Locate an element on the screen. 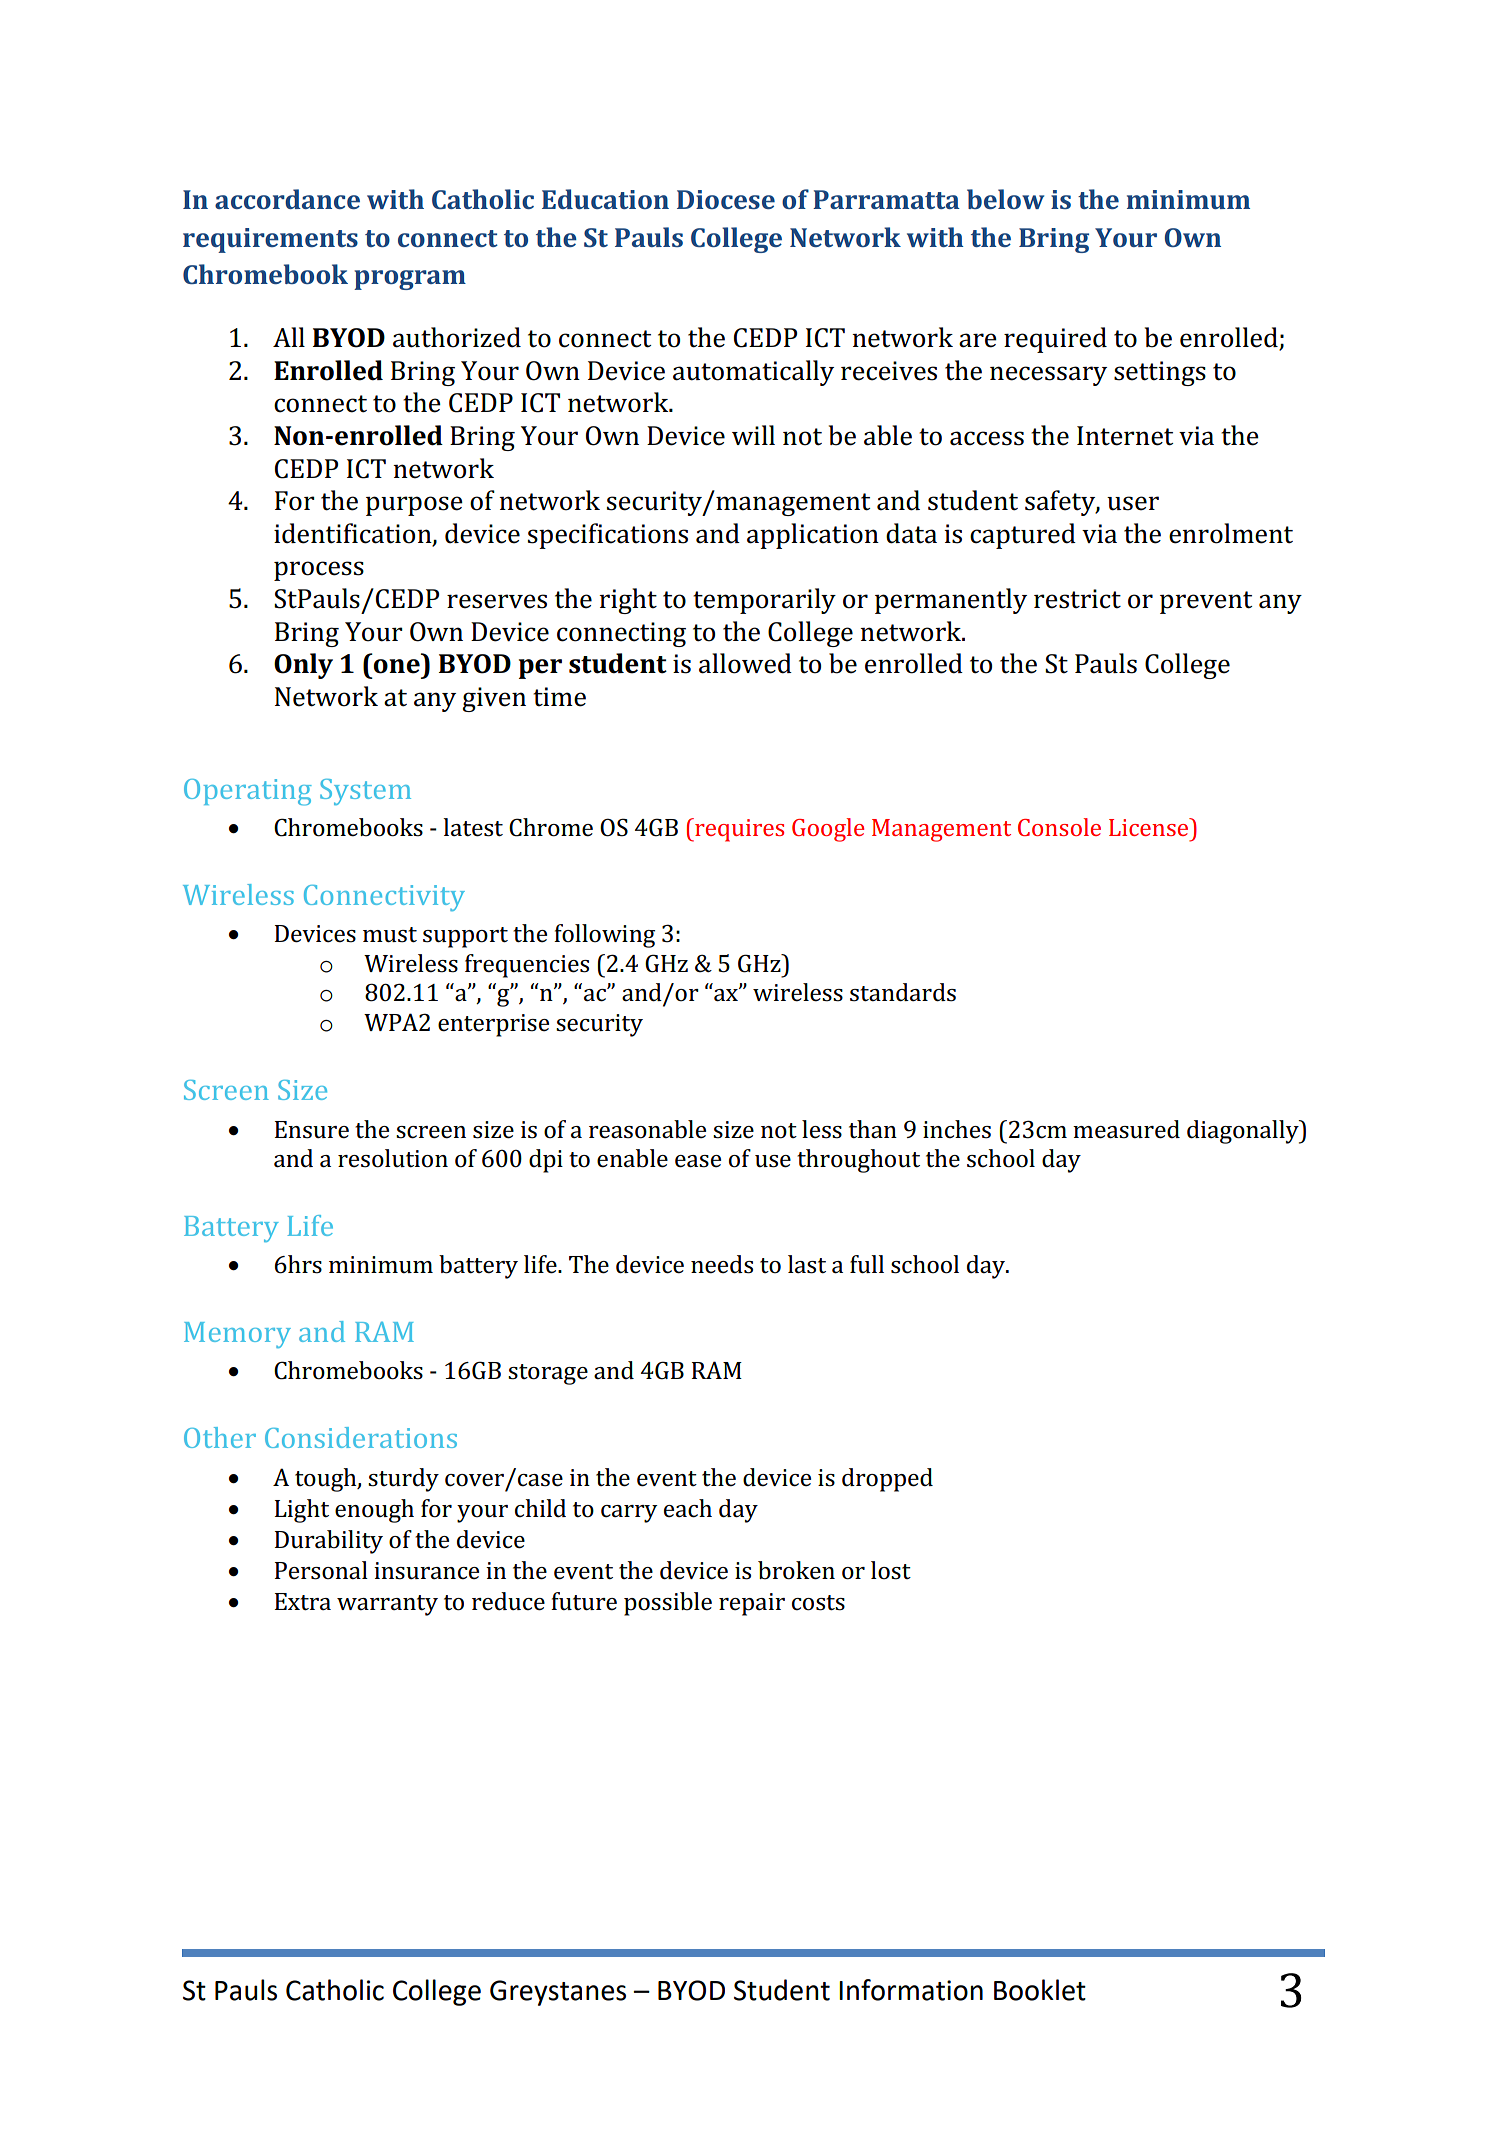 The width and height of the screenshot is (1506, 2132). restrict is located at coordinates (1077, 599).
